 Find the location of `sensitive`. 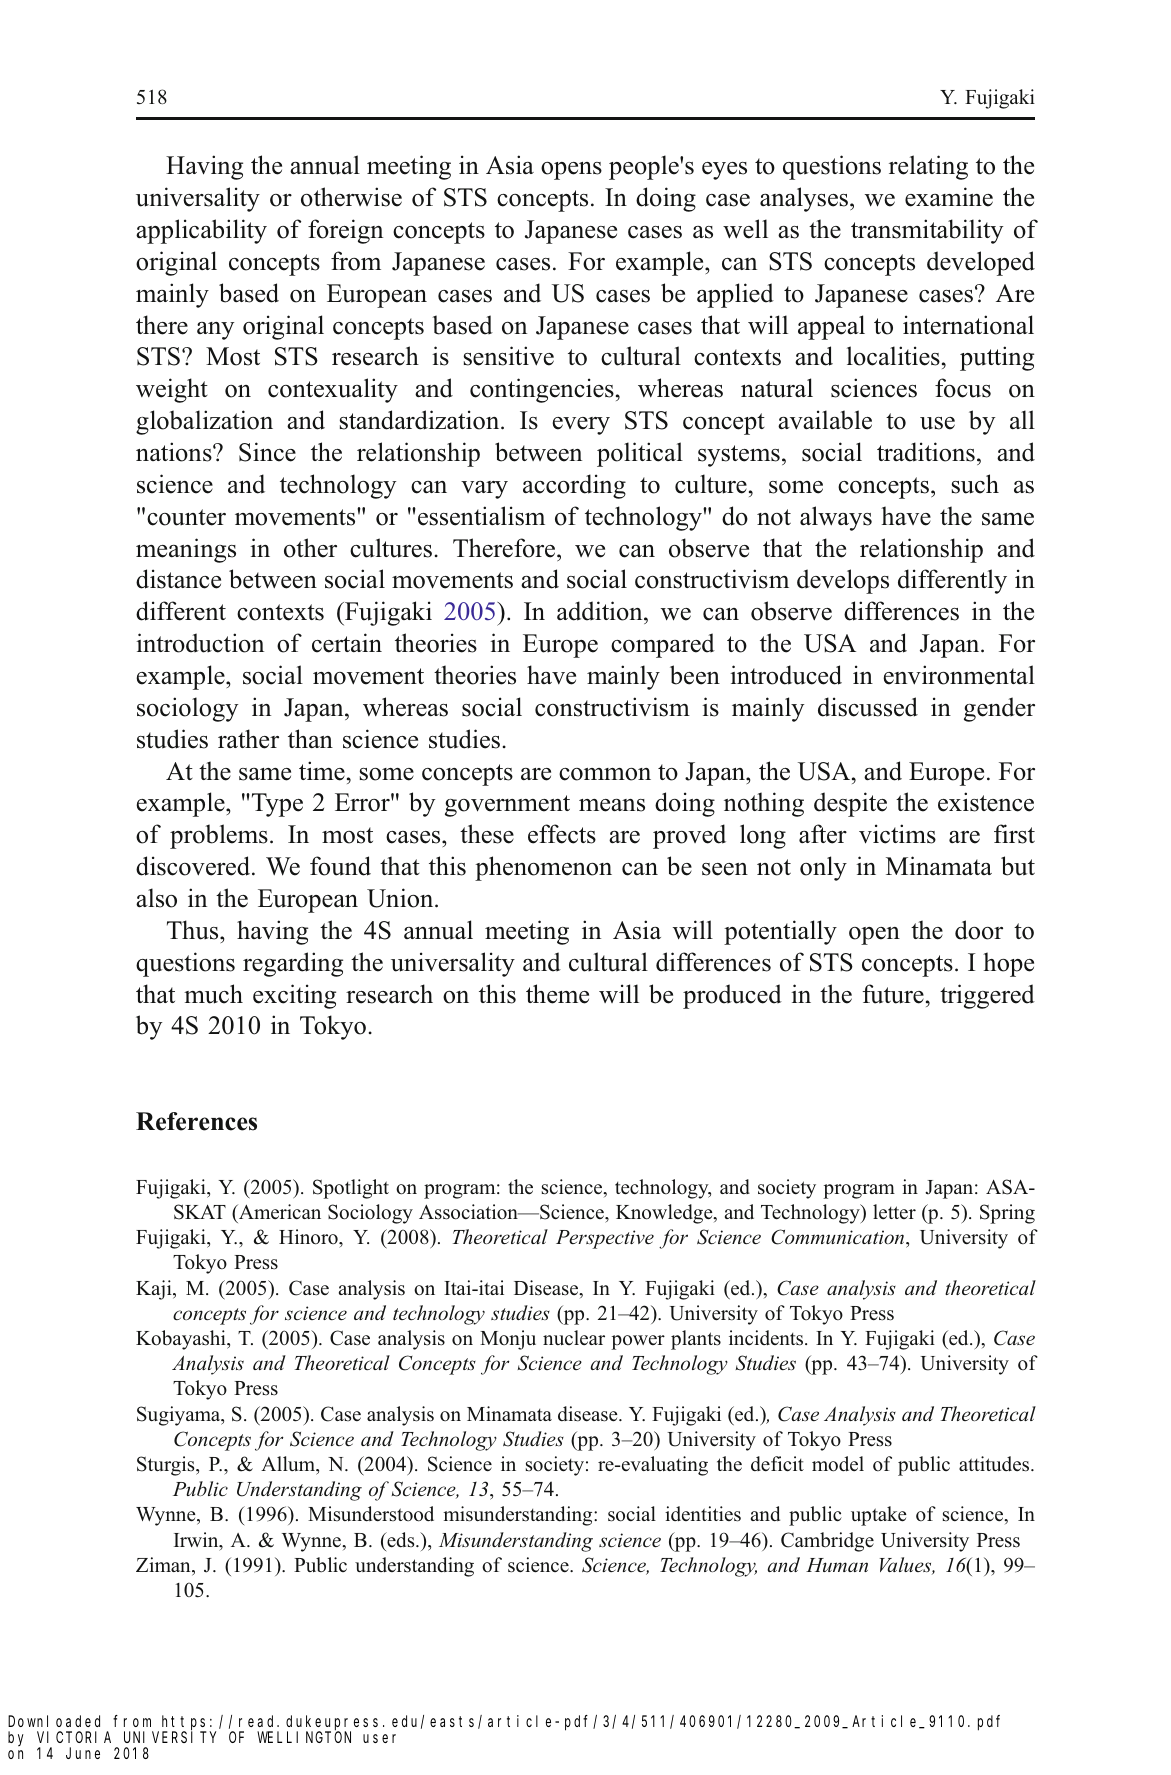

sensitive is located at coordinates (509, 356).
